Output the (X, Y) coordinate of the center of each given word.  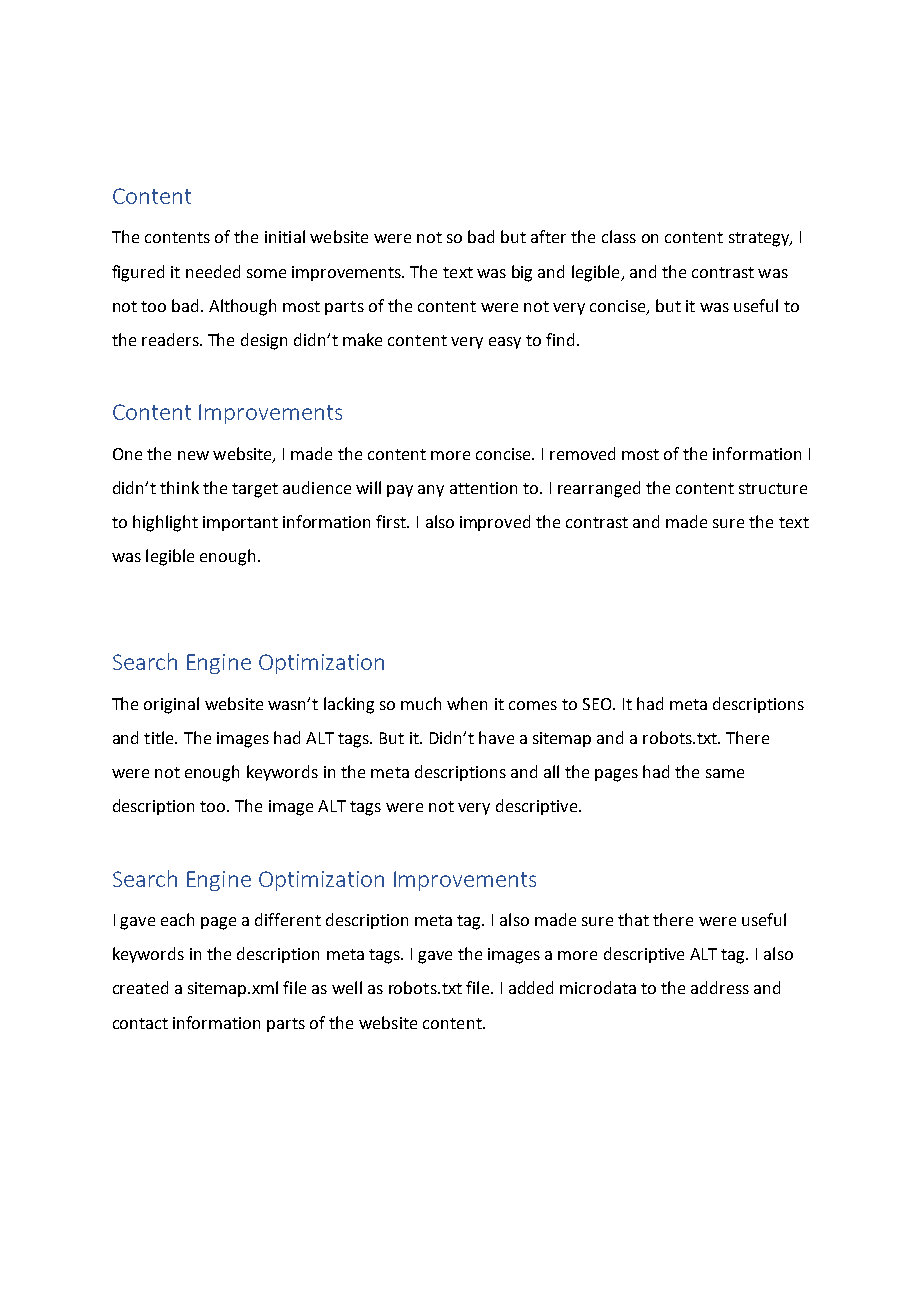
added (531, 987)
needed (213, 271)
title (160, 737)
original (171, 705)
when (467, 703)
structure (773, 488)
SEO (598, 704)
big (522, 273)
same (725, 773)
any (431, 491)
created (140, 987)
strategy (760, 239)
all (551, 771)
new (193, 455)
